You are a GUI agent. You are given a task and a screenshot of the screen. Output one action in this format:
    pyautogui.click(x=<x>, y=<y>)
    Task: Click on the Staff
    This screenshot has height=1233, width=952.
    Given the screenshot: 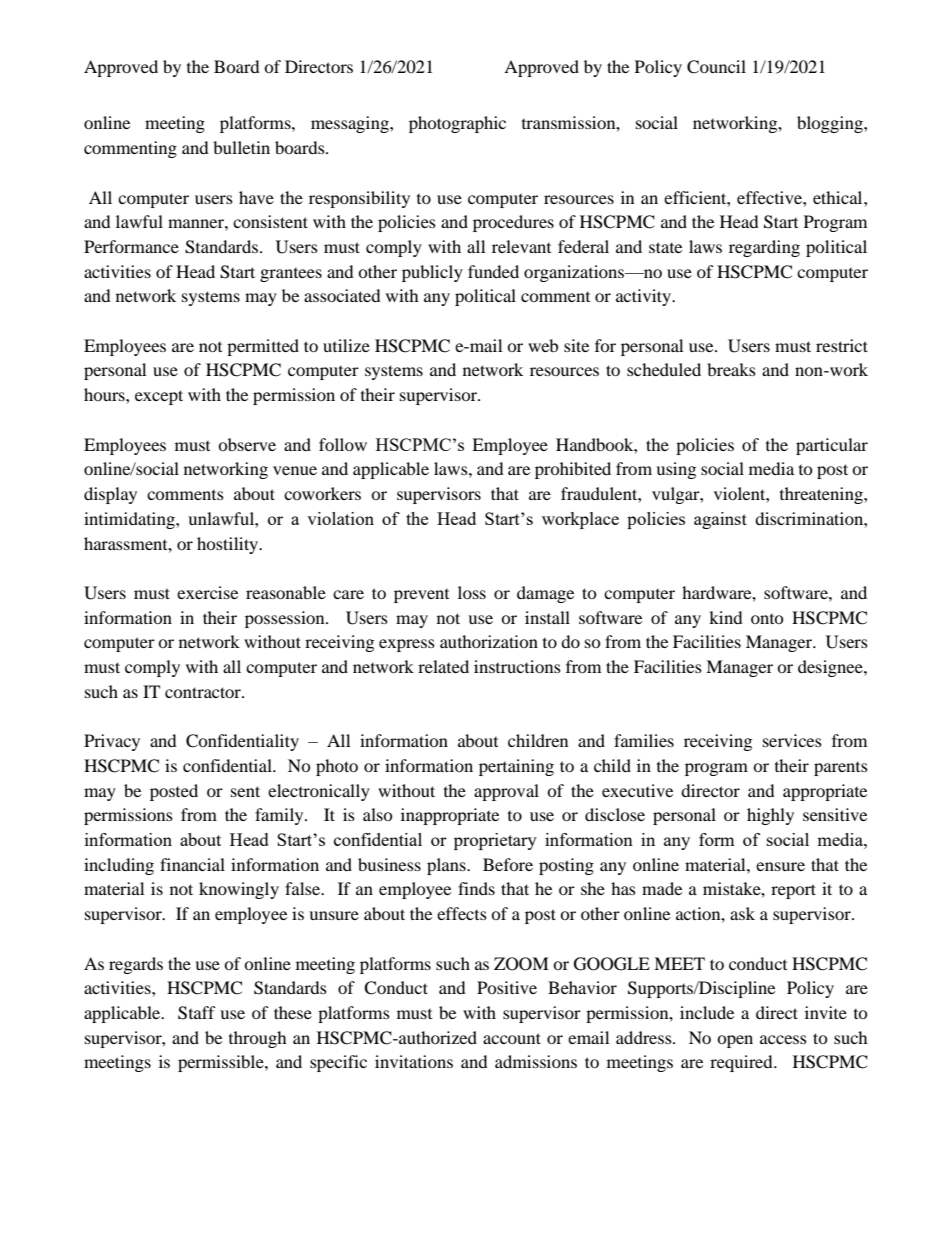 What is the action you would take?
    pyautogui.click(x=197, y=1013)
